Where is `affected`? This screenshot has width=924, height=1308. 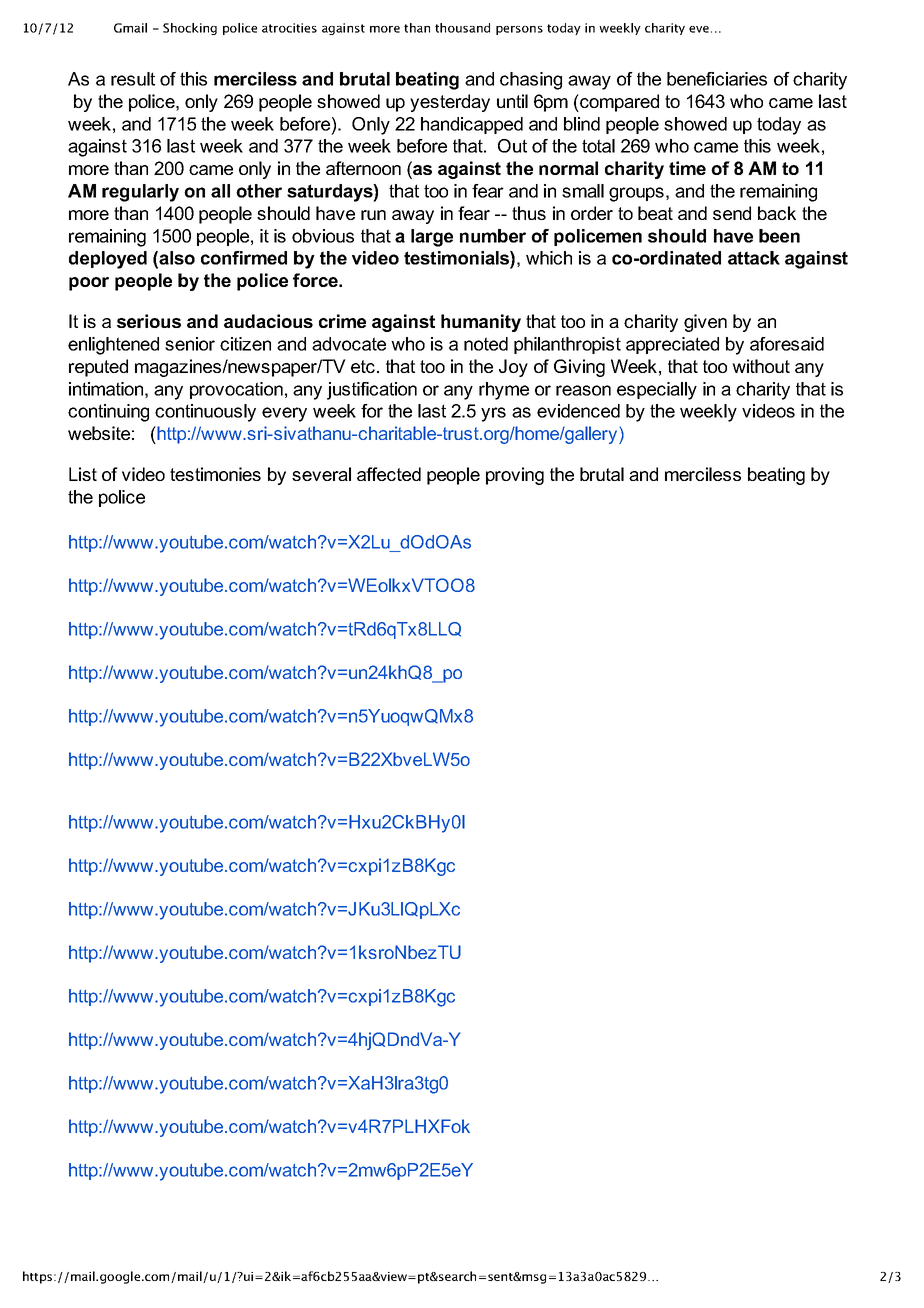 affected is located at coordinates (389, 474).
